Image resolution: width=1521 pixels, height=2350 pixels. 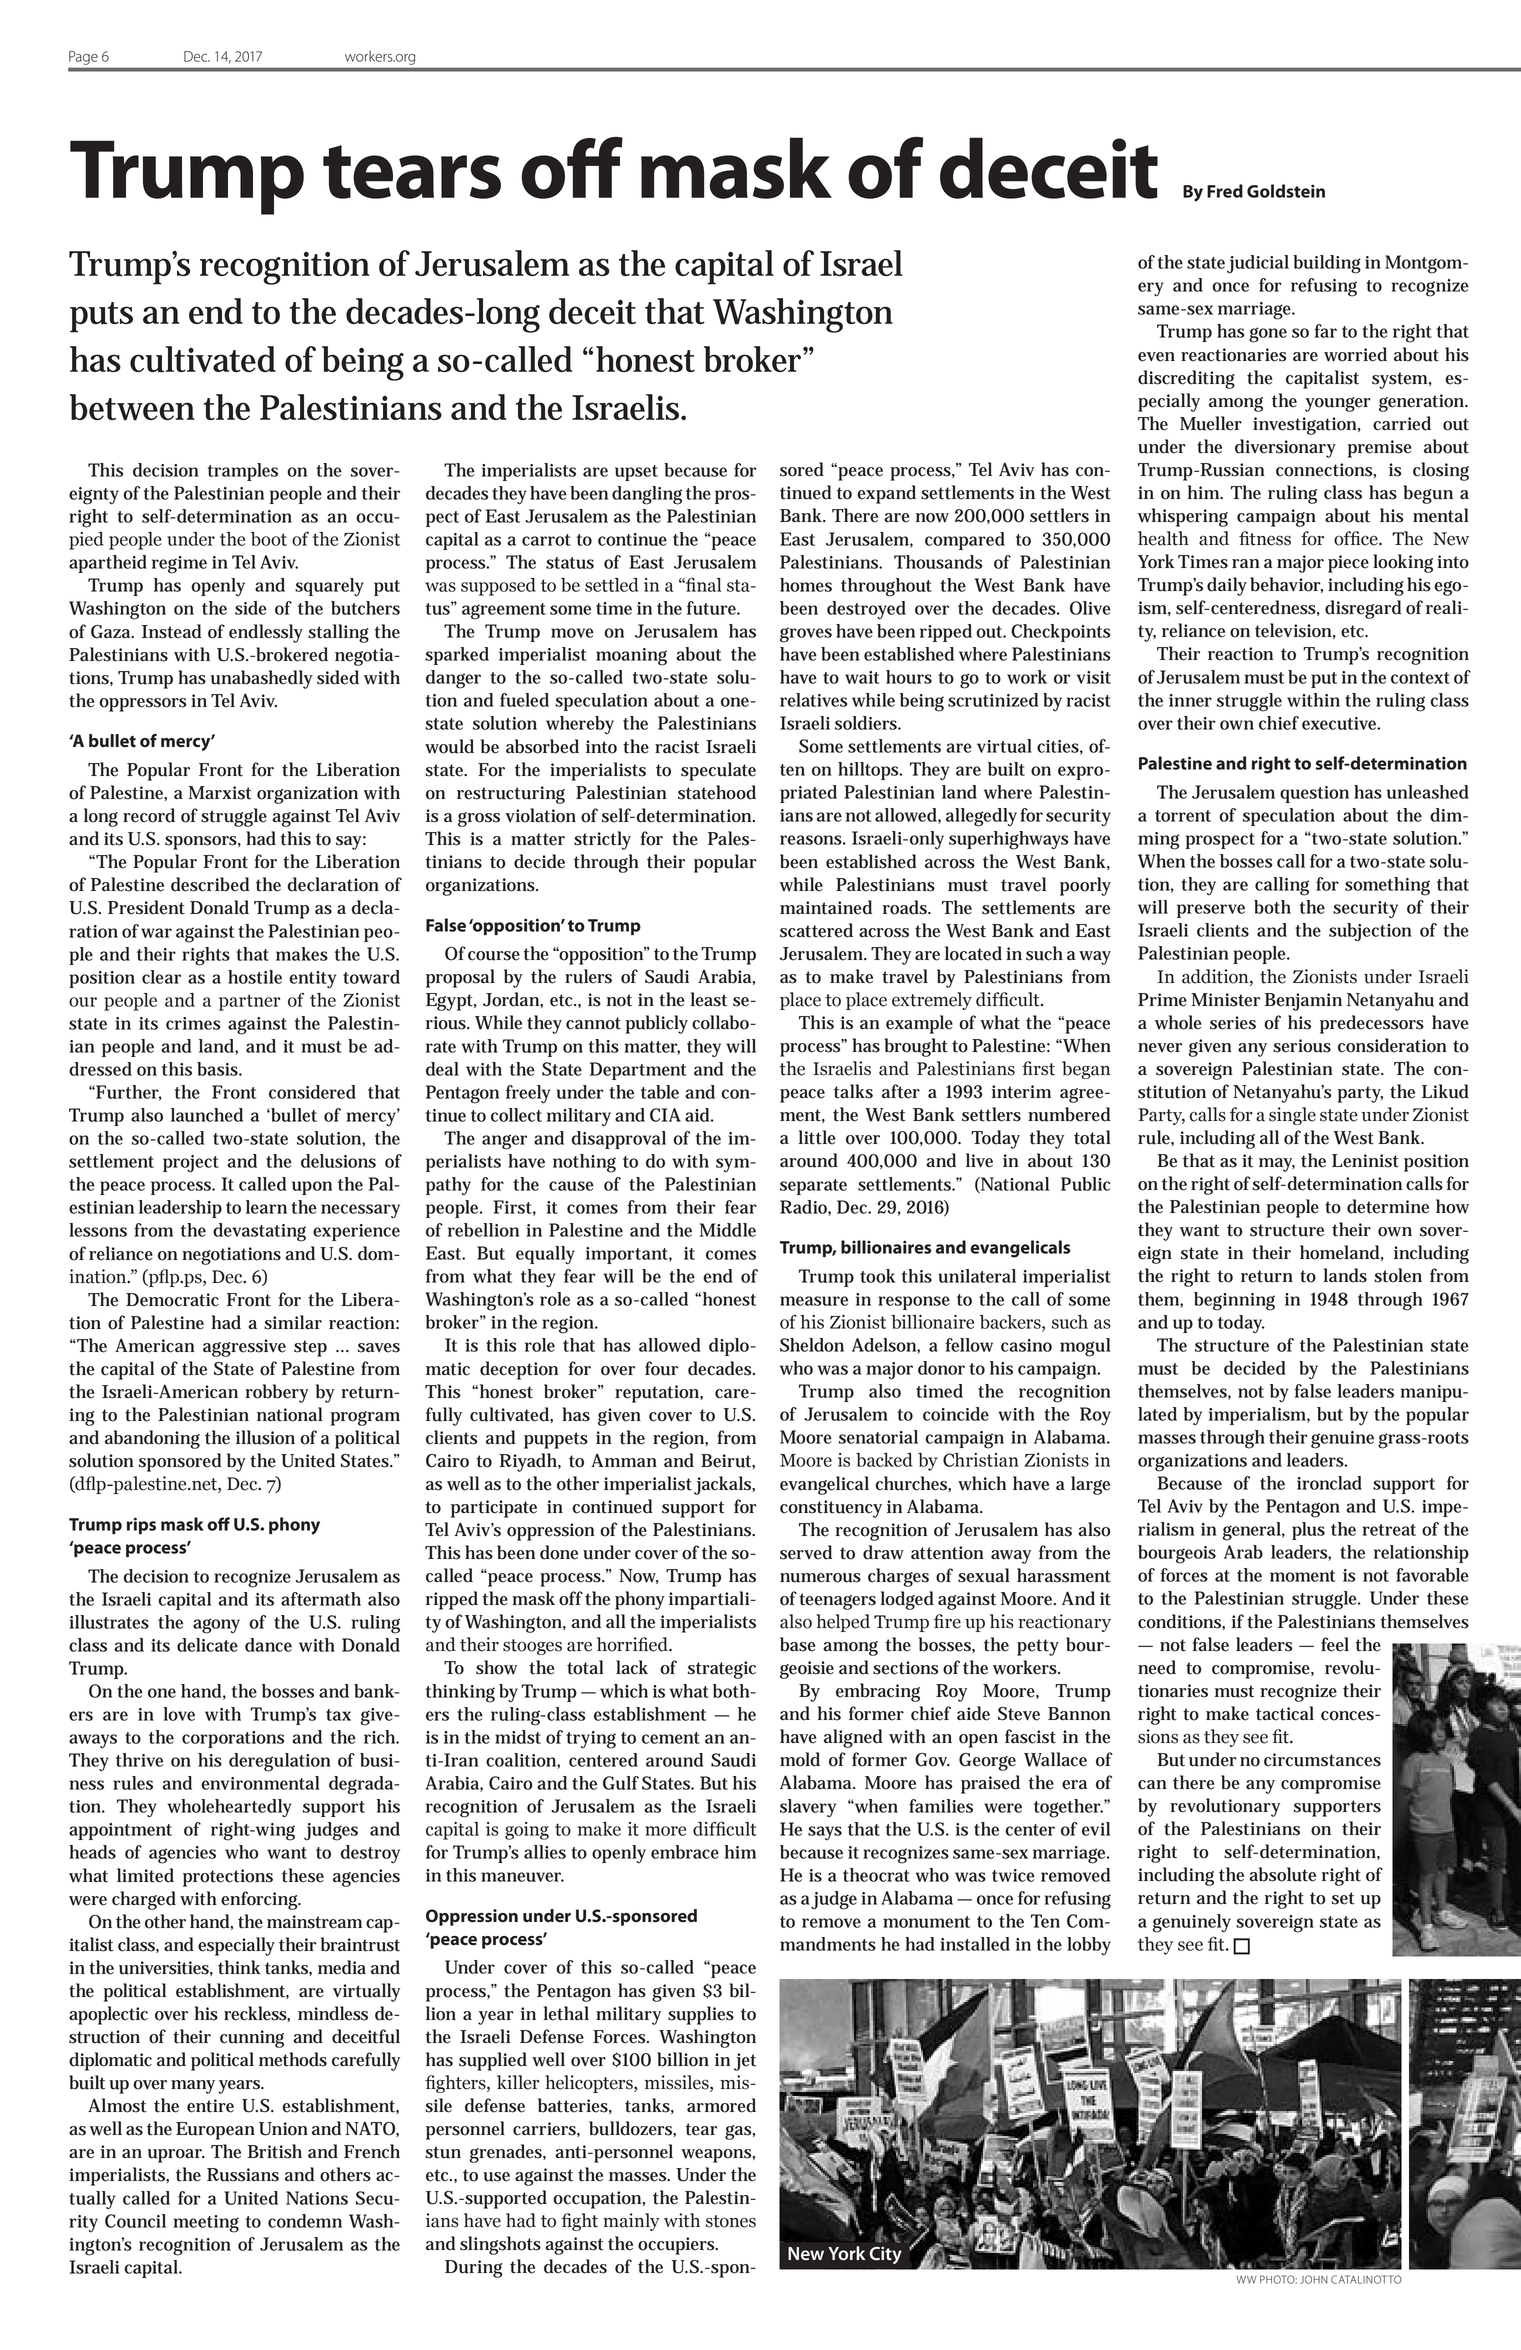 What do you see at coordinates (1341, 723) in the image?
I see `executive` at bounding box center [1341, 723].
